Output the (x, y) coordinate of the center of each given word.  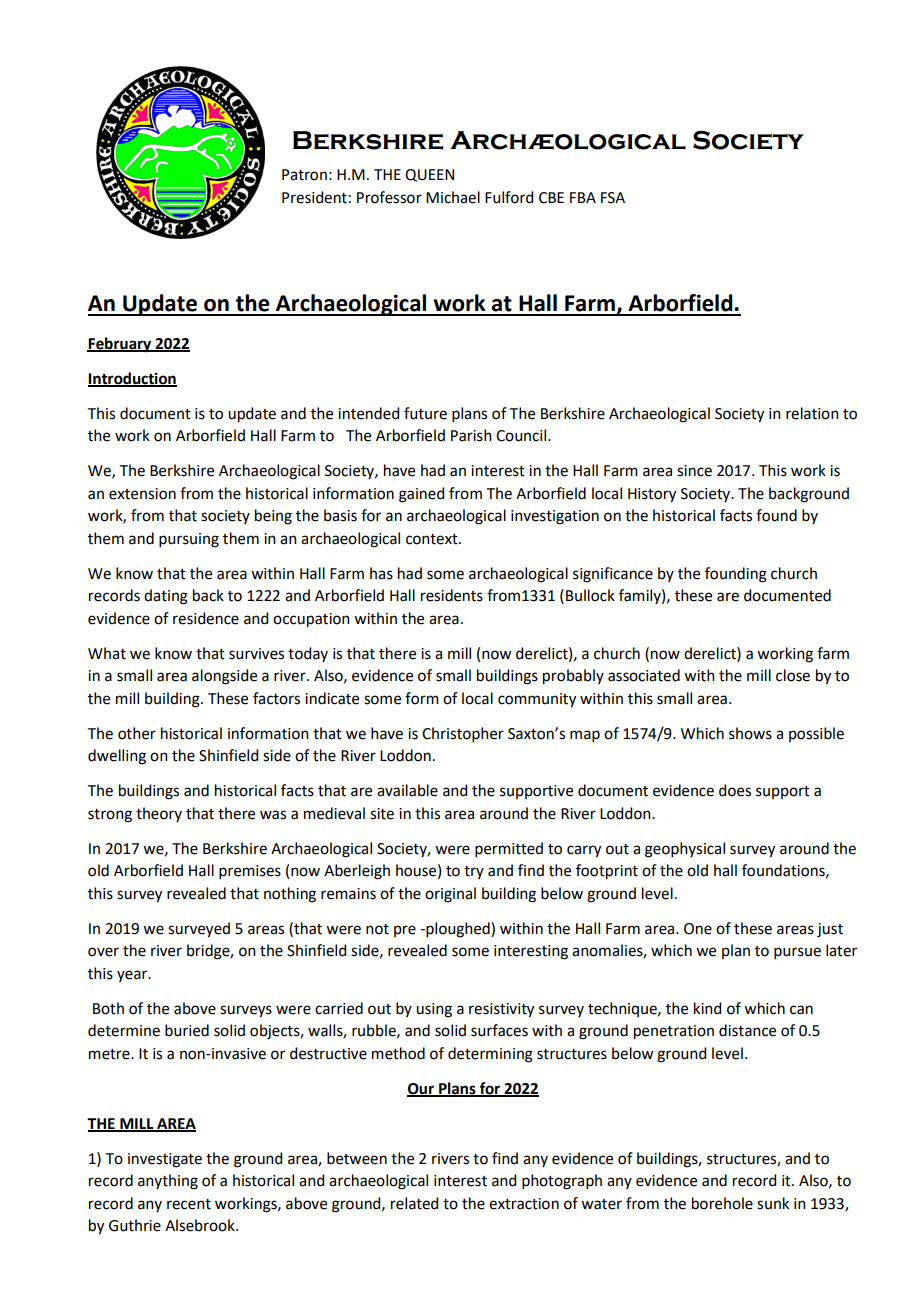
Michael (453, 197)
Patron (304, 175)
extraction (524, 1204)
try (474, 872)
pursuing (189, 540)
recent (189, 1204)
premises (250, 872)
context (433, 539)
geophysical (685, 850)
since (694, 471)
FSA (613, 198)
